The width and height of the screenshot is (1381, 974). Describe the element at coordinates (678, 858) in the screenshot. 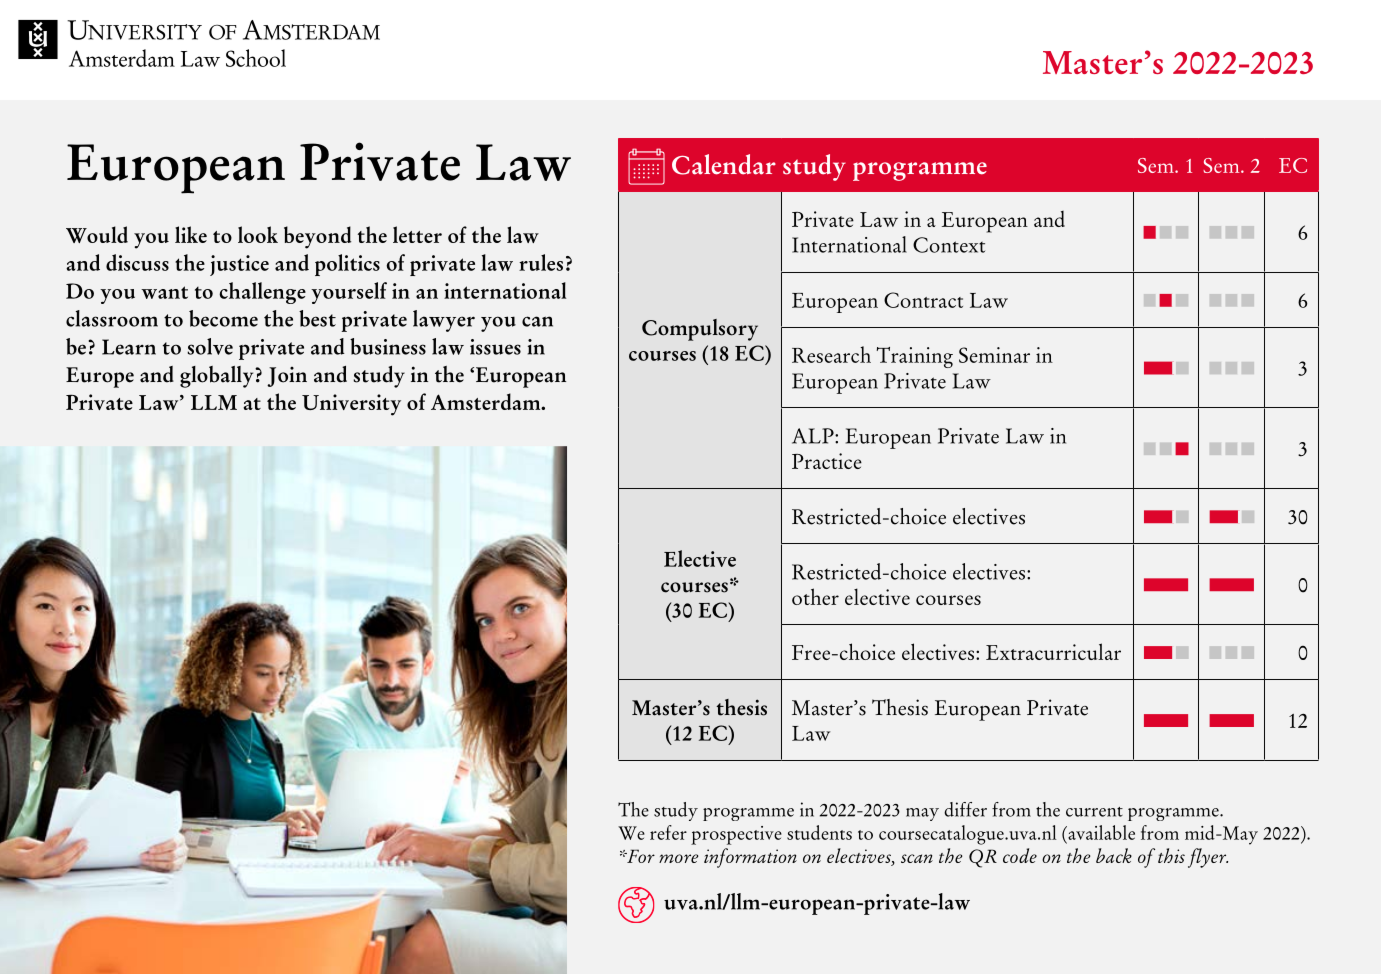

I see `more` at that location.
